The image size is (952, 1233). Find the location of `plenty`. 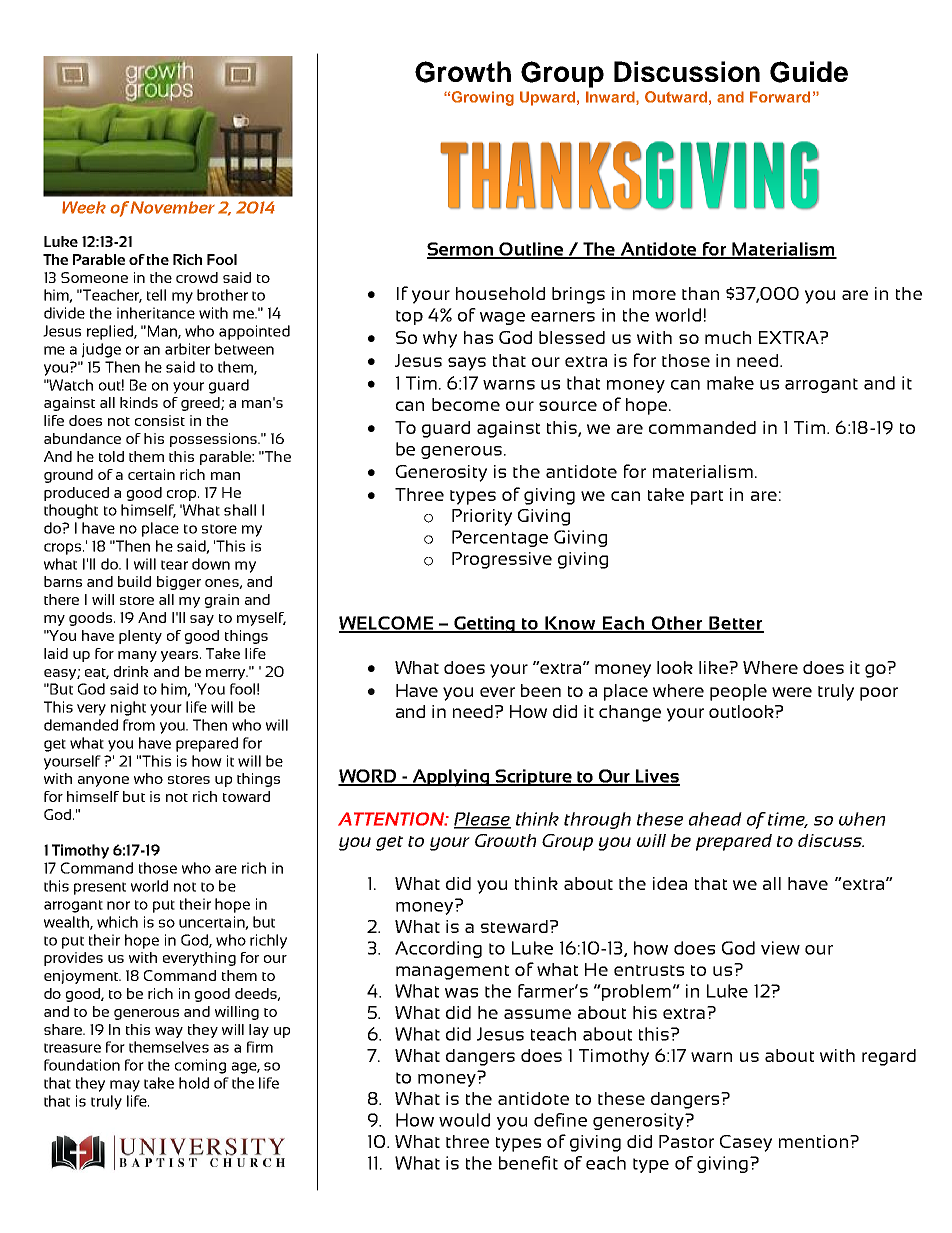

plenty is located at coordinates (140, 637).
